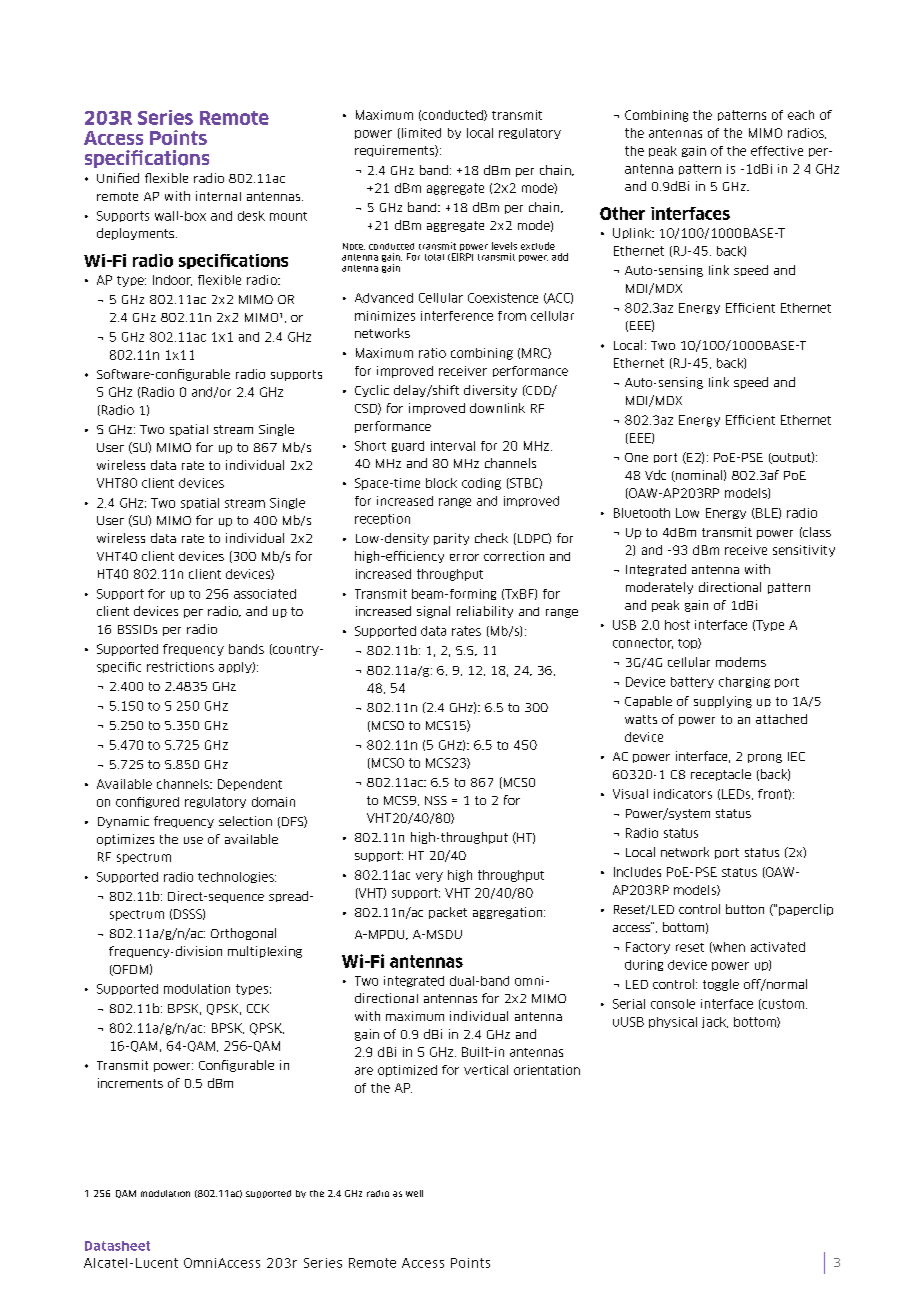 The image size is (924, 1308). I want to click on levels, so click(504, 246).
